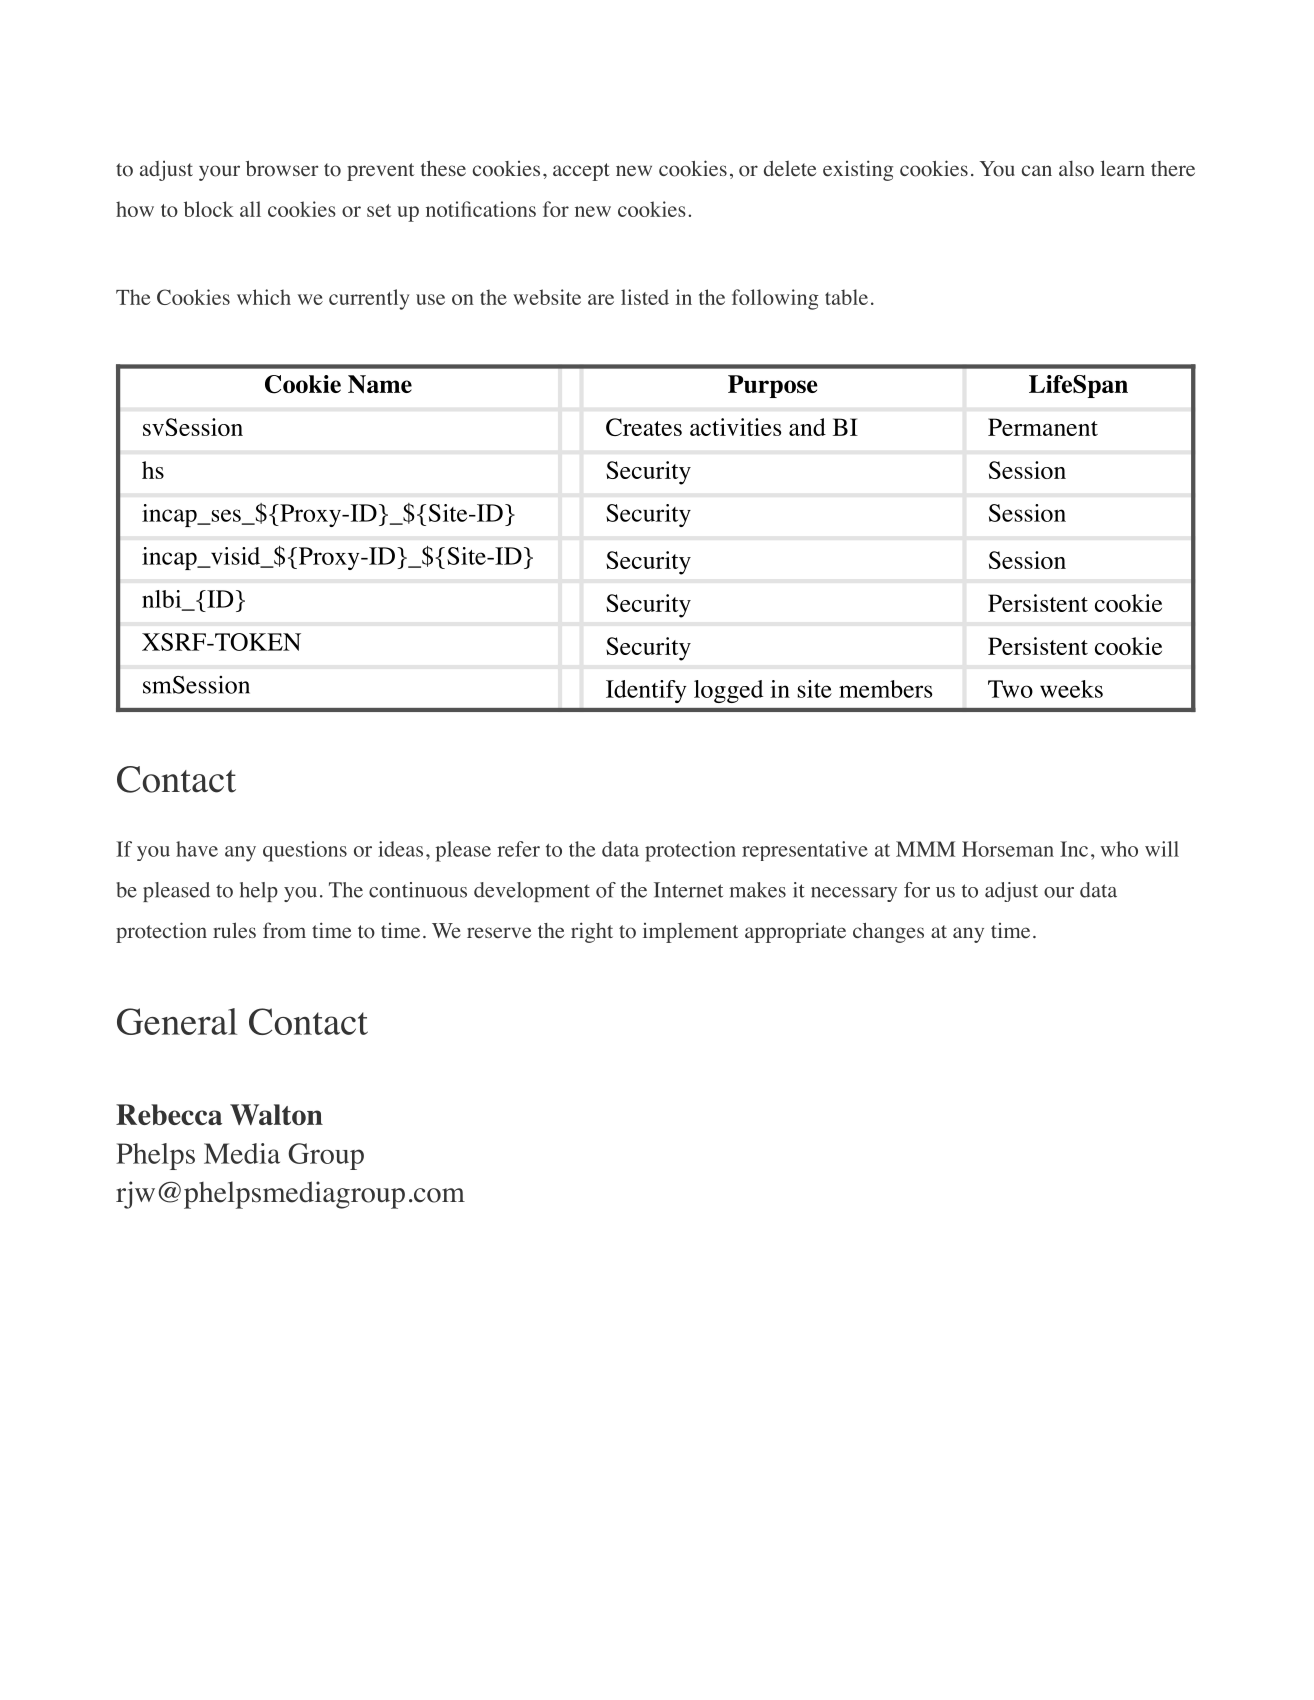 The width and height of the document is (1314, 1700). What do you see at coordinates (305, 851) in the document?
I see `questions` at bounding box center [305, 851].
